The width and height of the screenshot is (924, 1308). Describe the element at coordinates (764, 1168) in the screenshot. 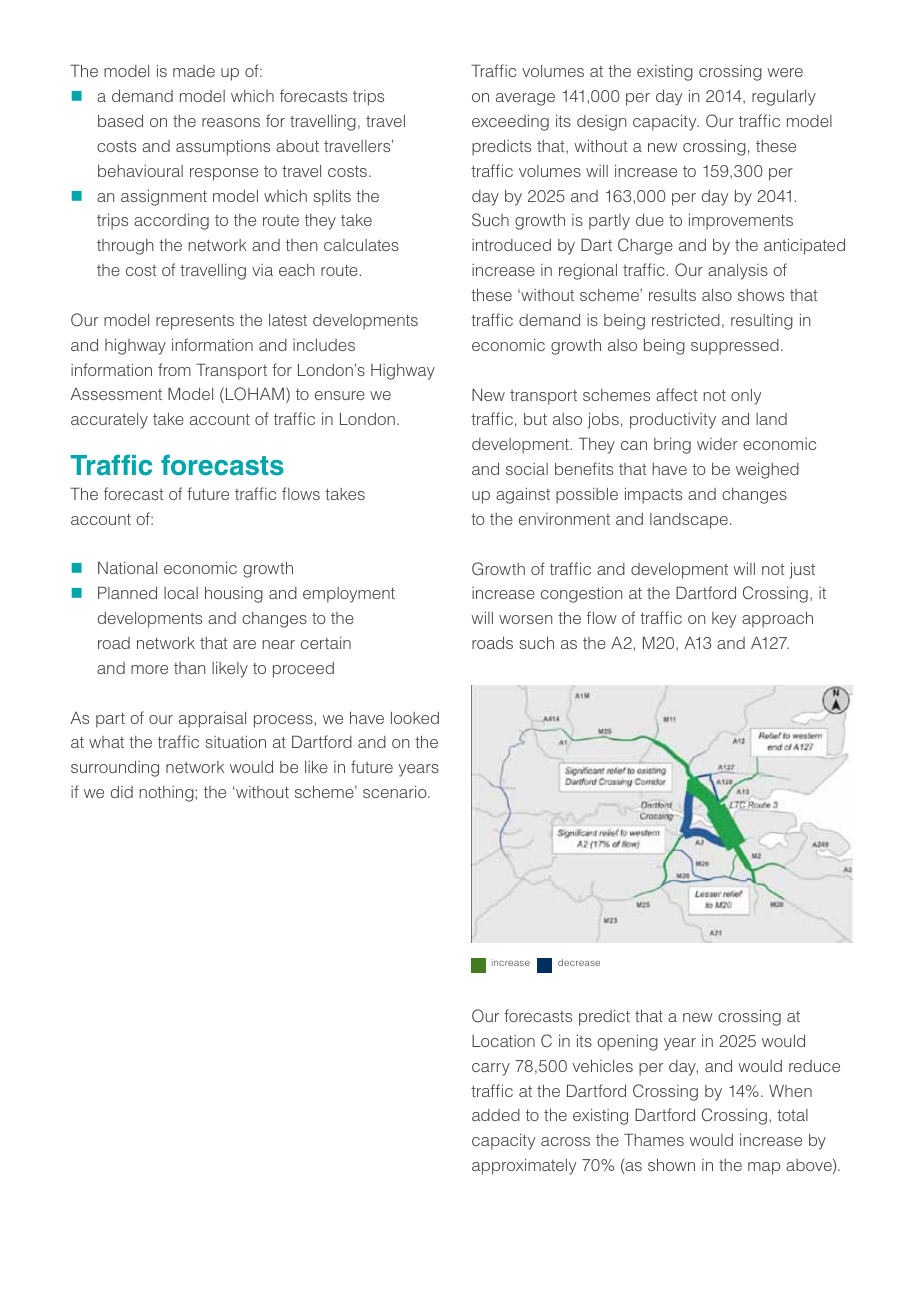

I see `map` at that location.
